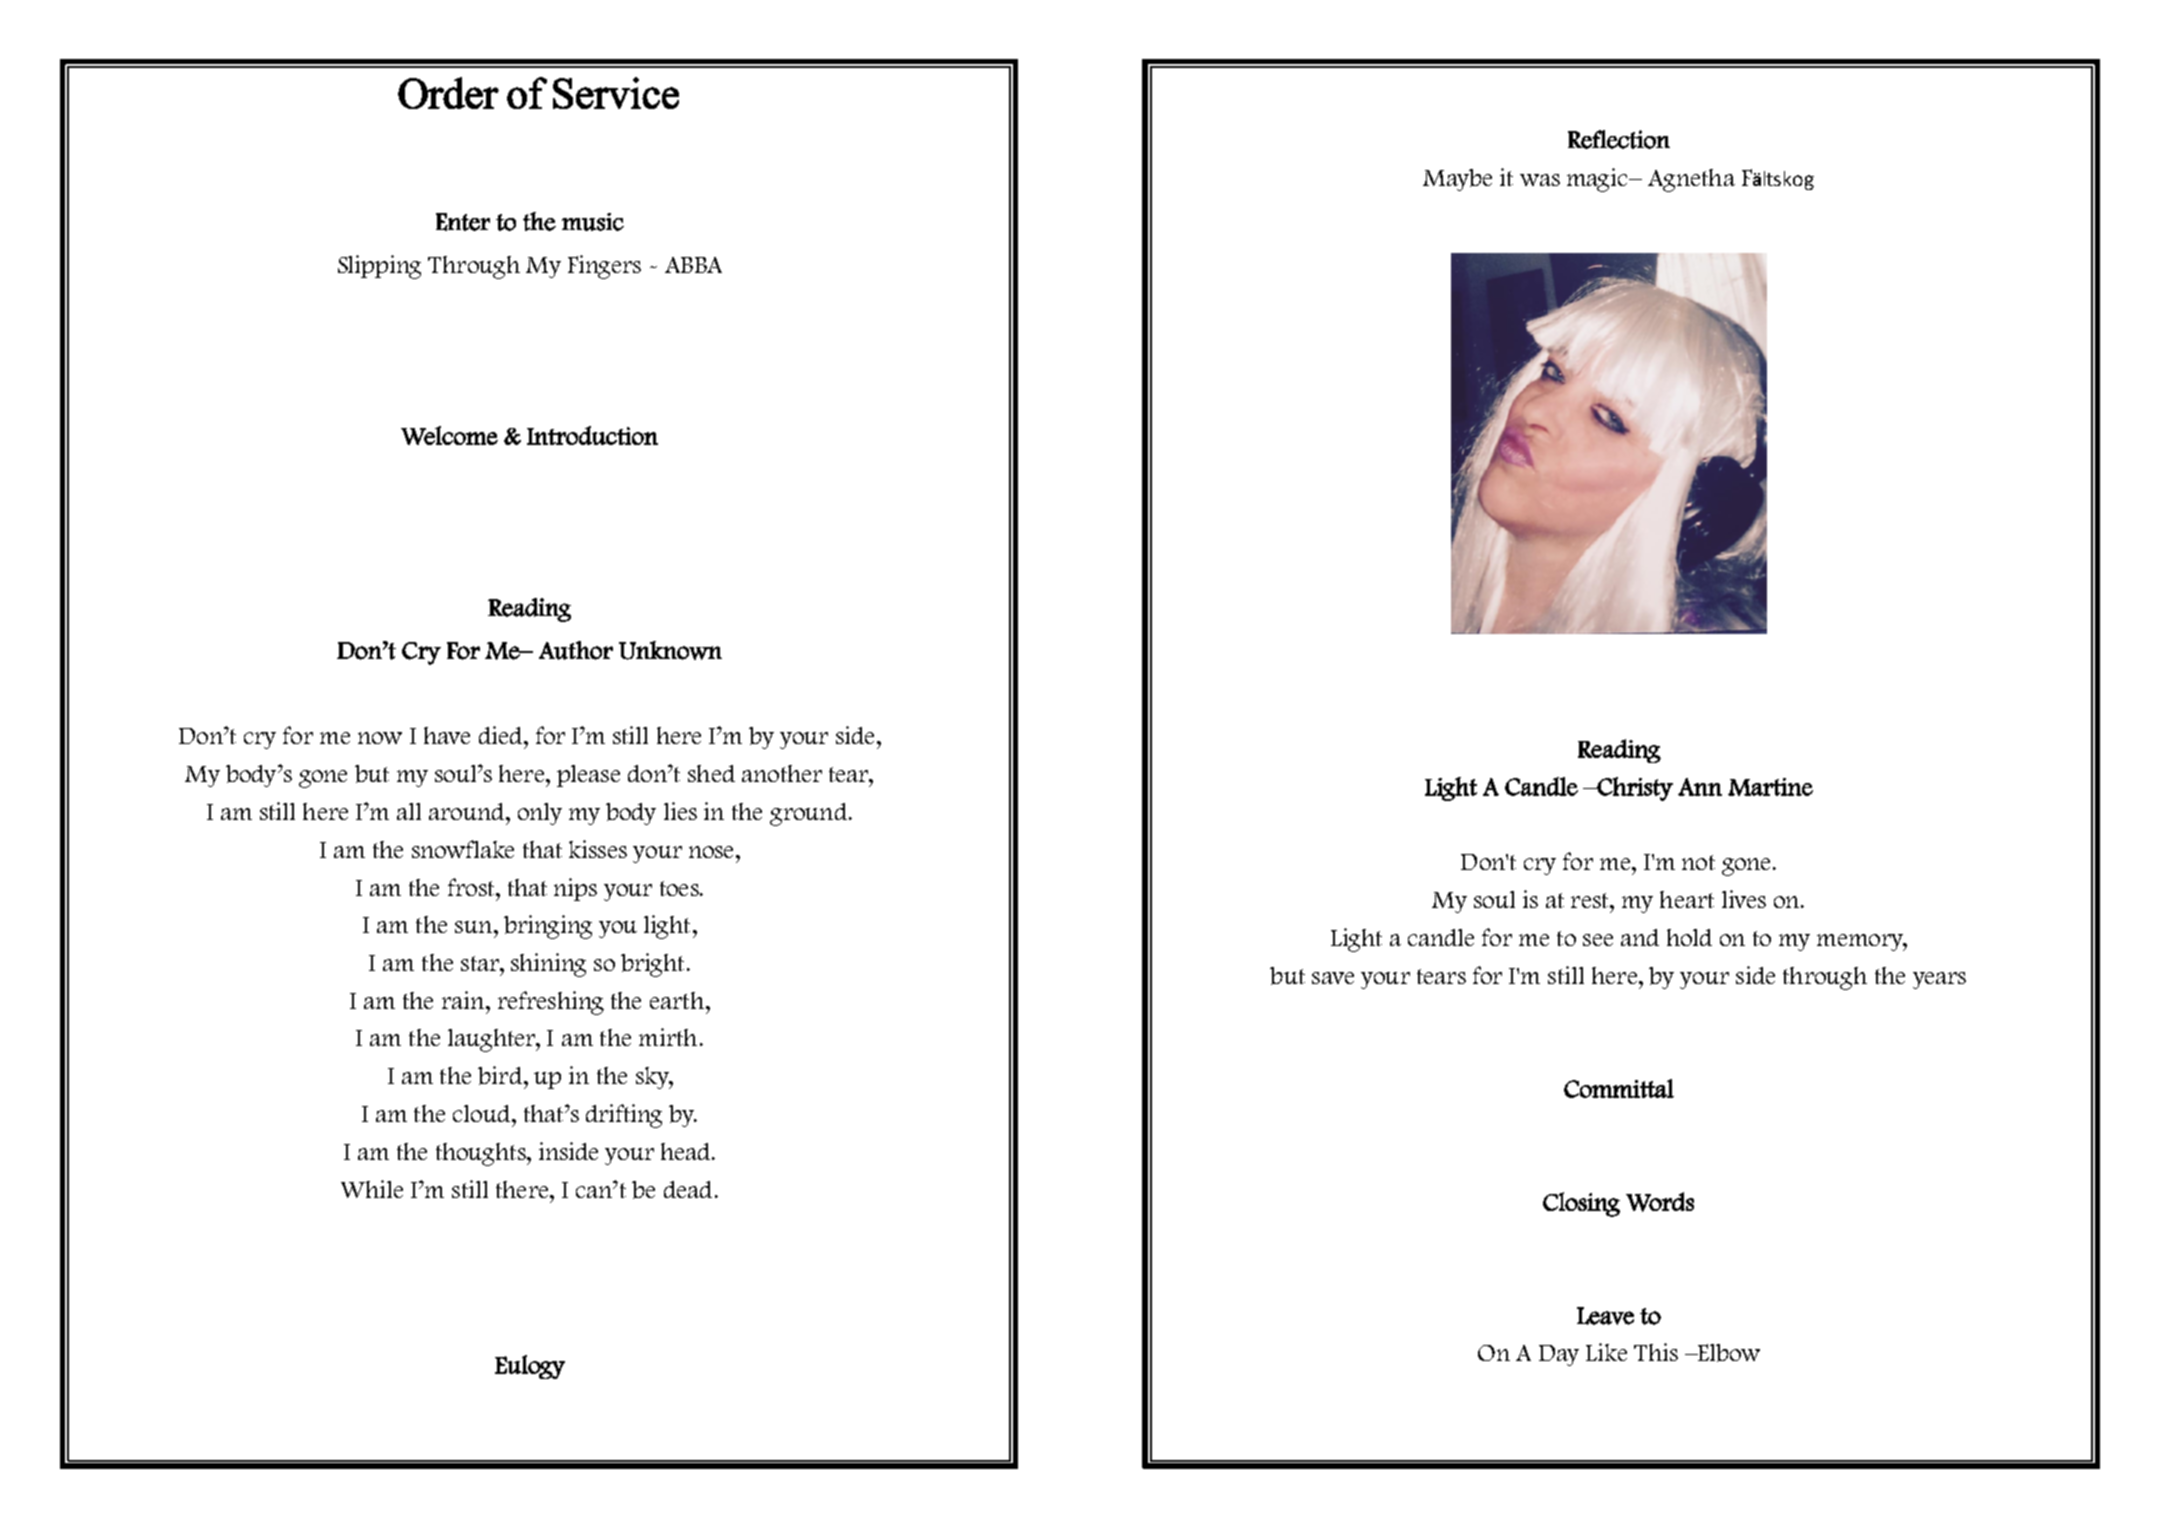 This screenshot has height=1530, width=2163. What do you see at coordinates (616, 93) in the screenshot?
I see `Service` at bounding box center [616, 93].
